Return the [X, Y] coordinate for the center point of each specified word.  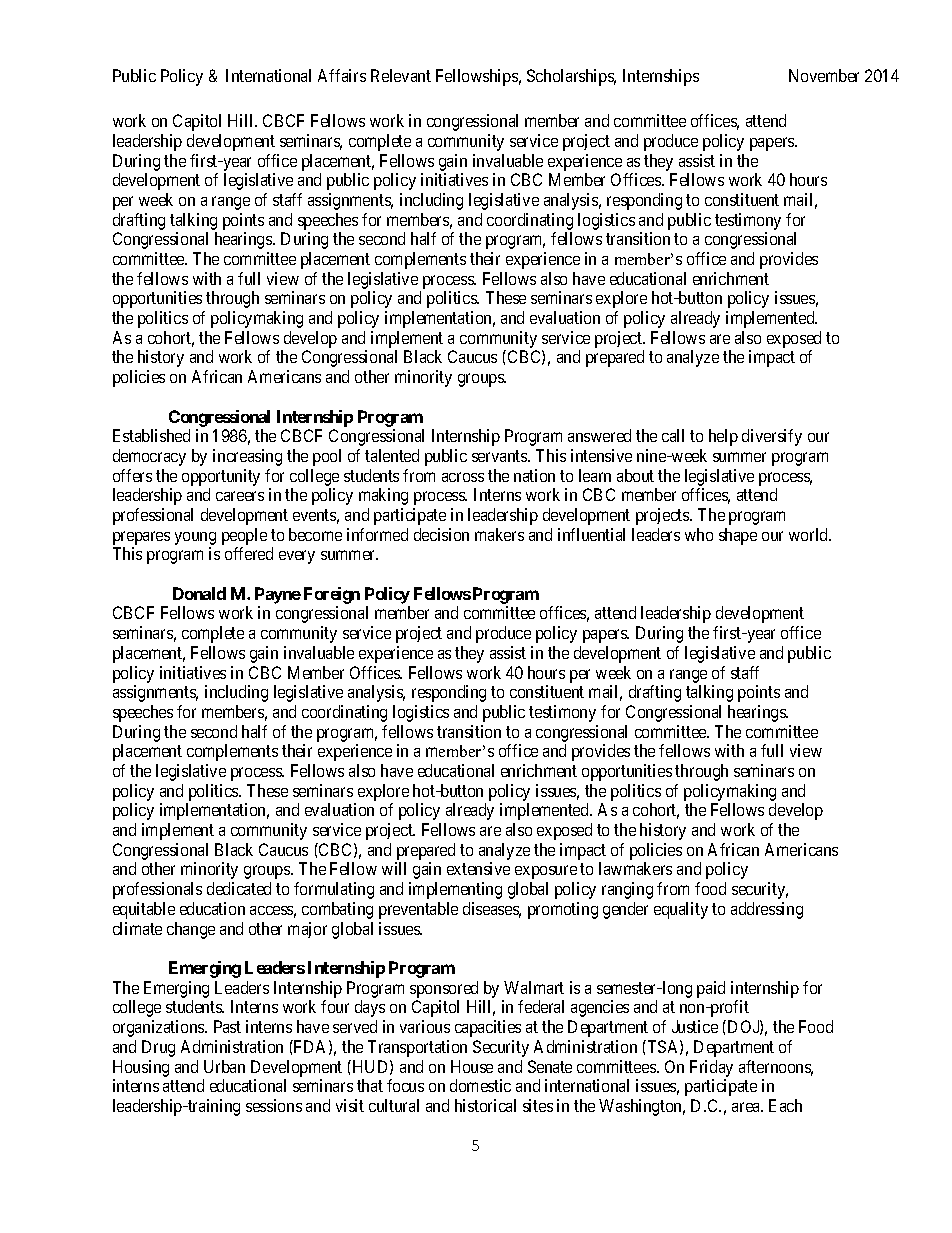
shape [738, 536]
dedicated [239, 888]
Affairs [342, 75]
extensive [478, 868]
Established [151, 435]
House [472, 1066]
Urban [224, 1066]
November [824, 75]
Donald [199, 593]
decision [441, 534]
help [723, 437]
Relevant [401, 75]
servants [500, 456]
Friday [711, 1068]
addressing [767, 910]
